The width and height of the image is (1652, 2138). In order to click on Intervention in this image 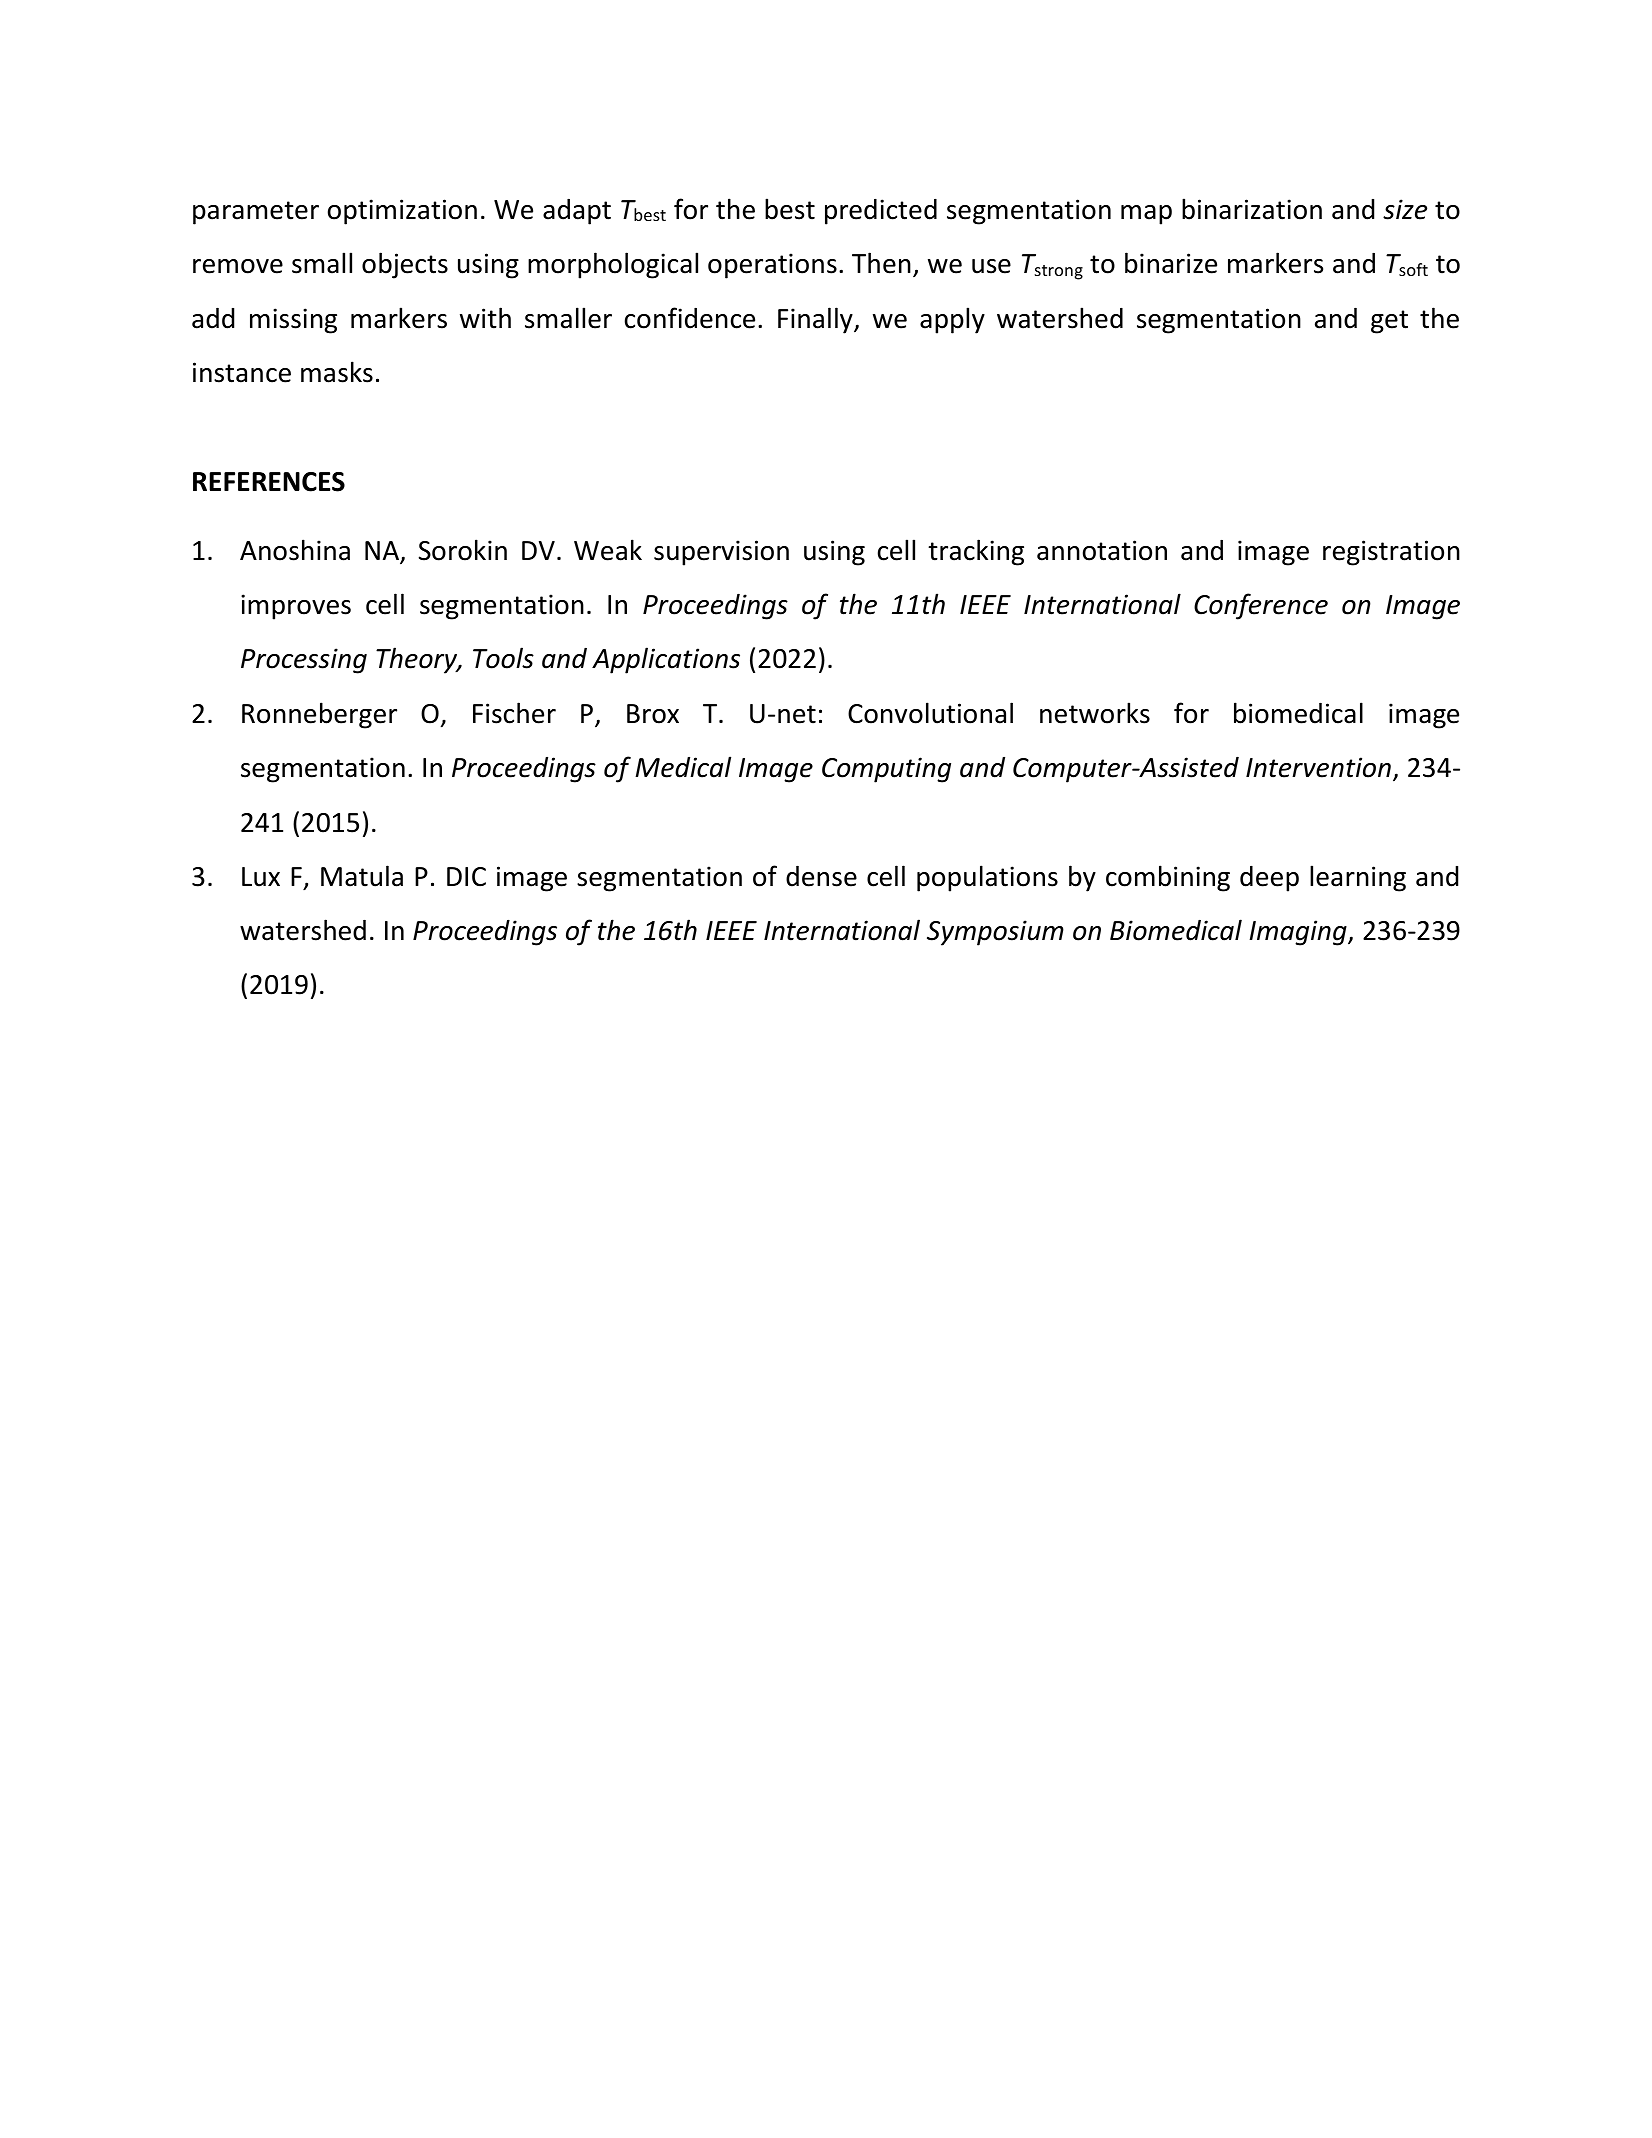, I will do `click(1318, 767)`.
